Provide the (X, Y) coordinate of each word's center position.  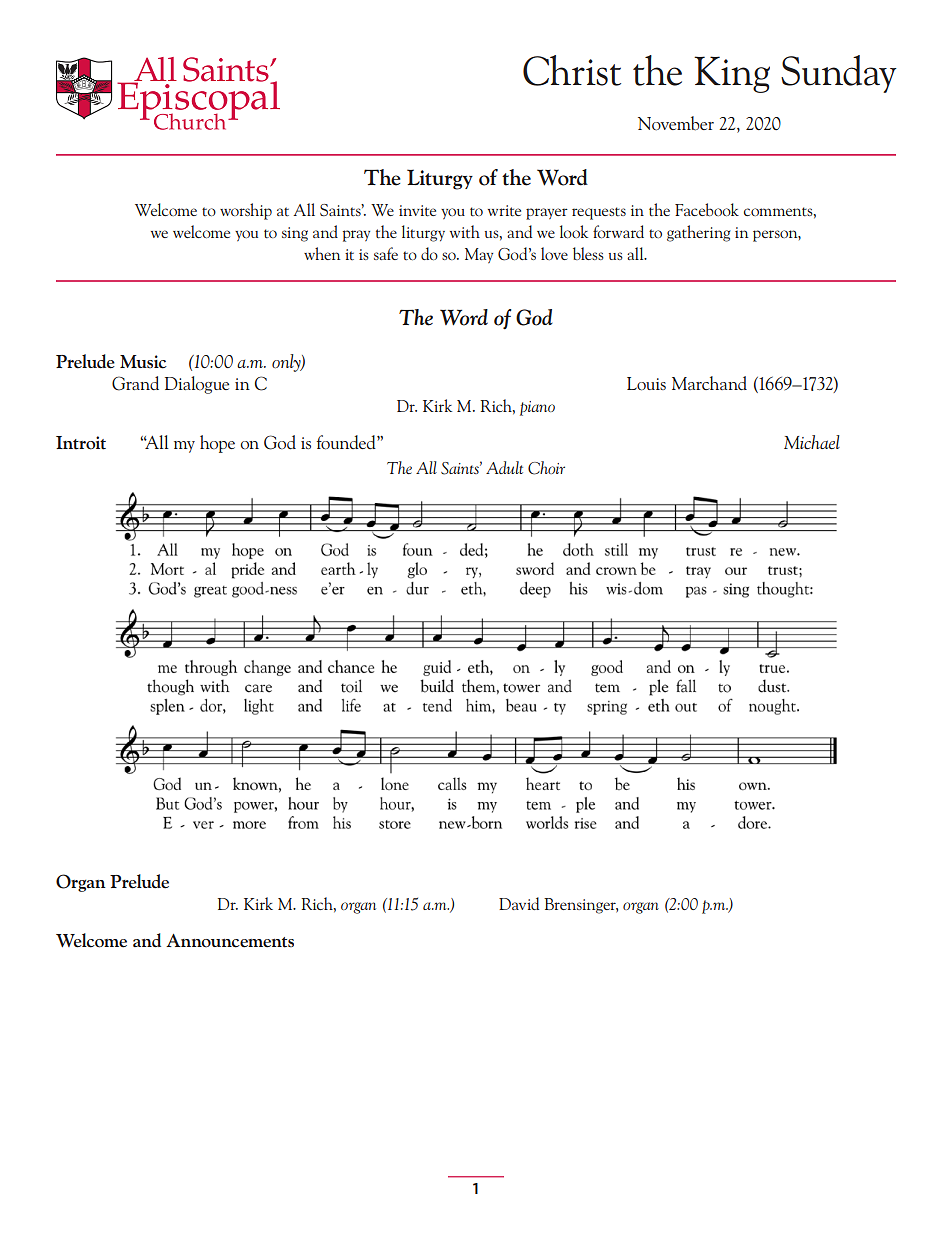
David (519, 903)
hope (217, 444)
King (732, 74)
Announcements (230, 941)
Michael (812, 442)
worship (246, 211)
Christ (572, 70)
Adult (504, 467)
